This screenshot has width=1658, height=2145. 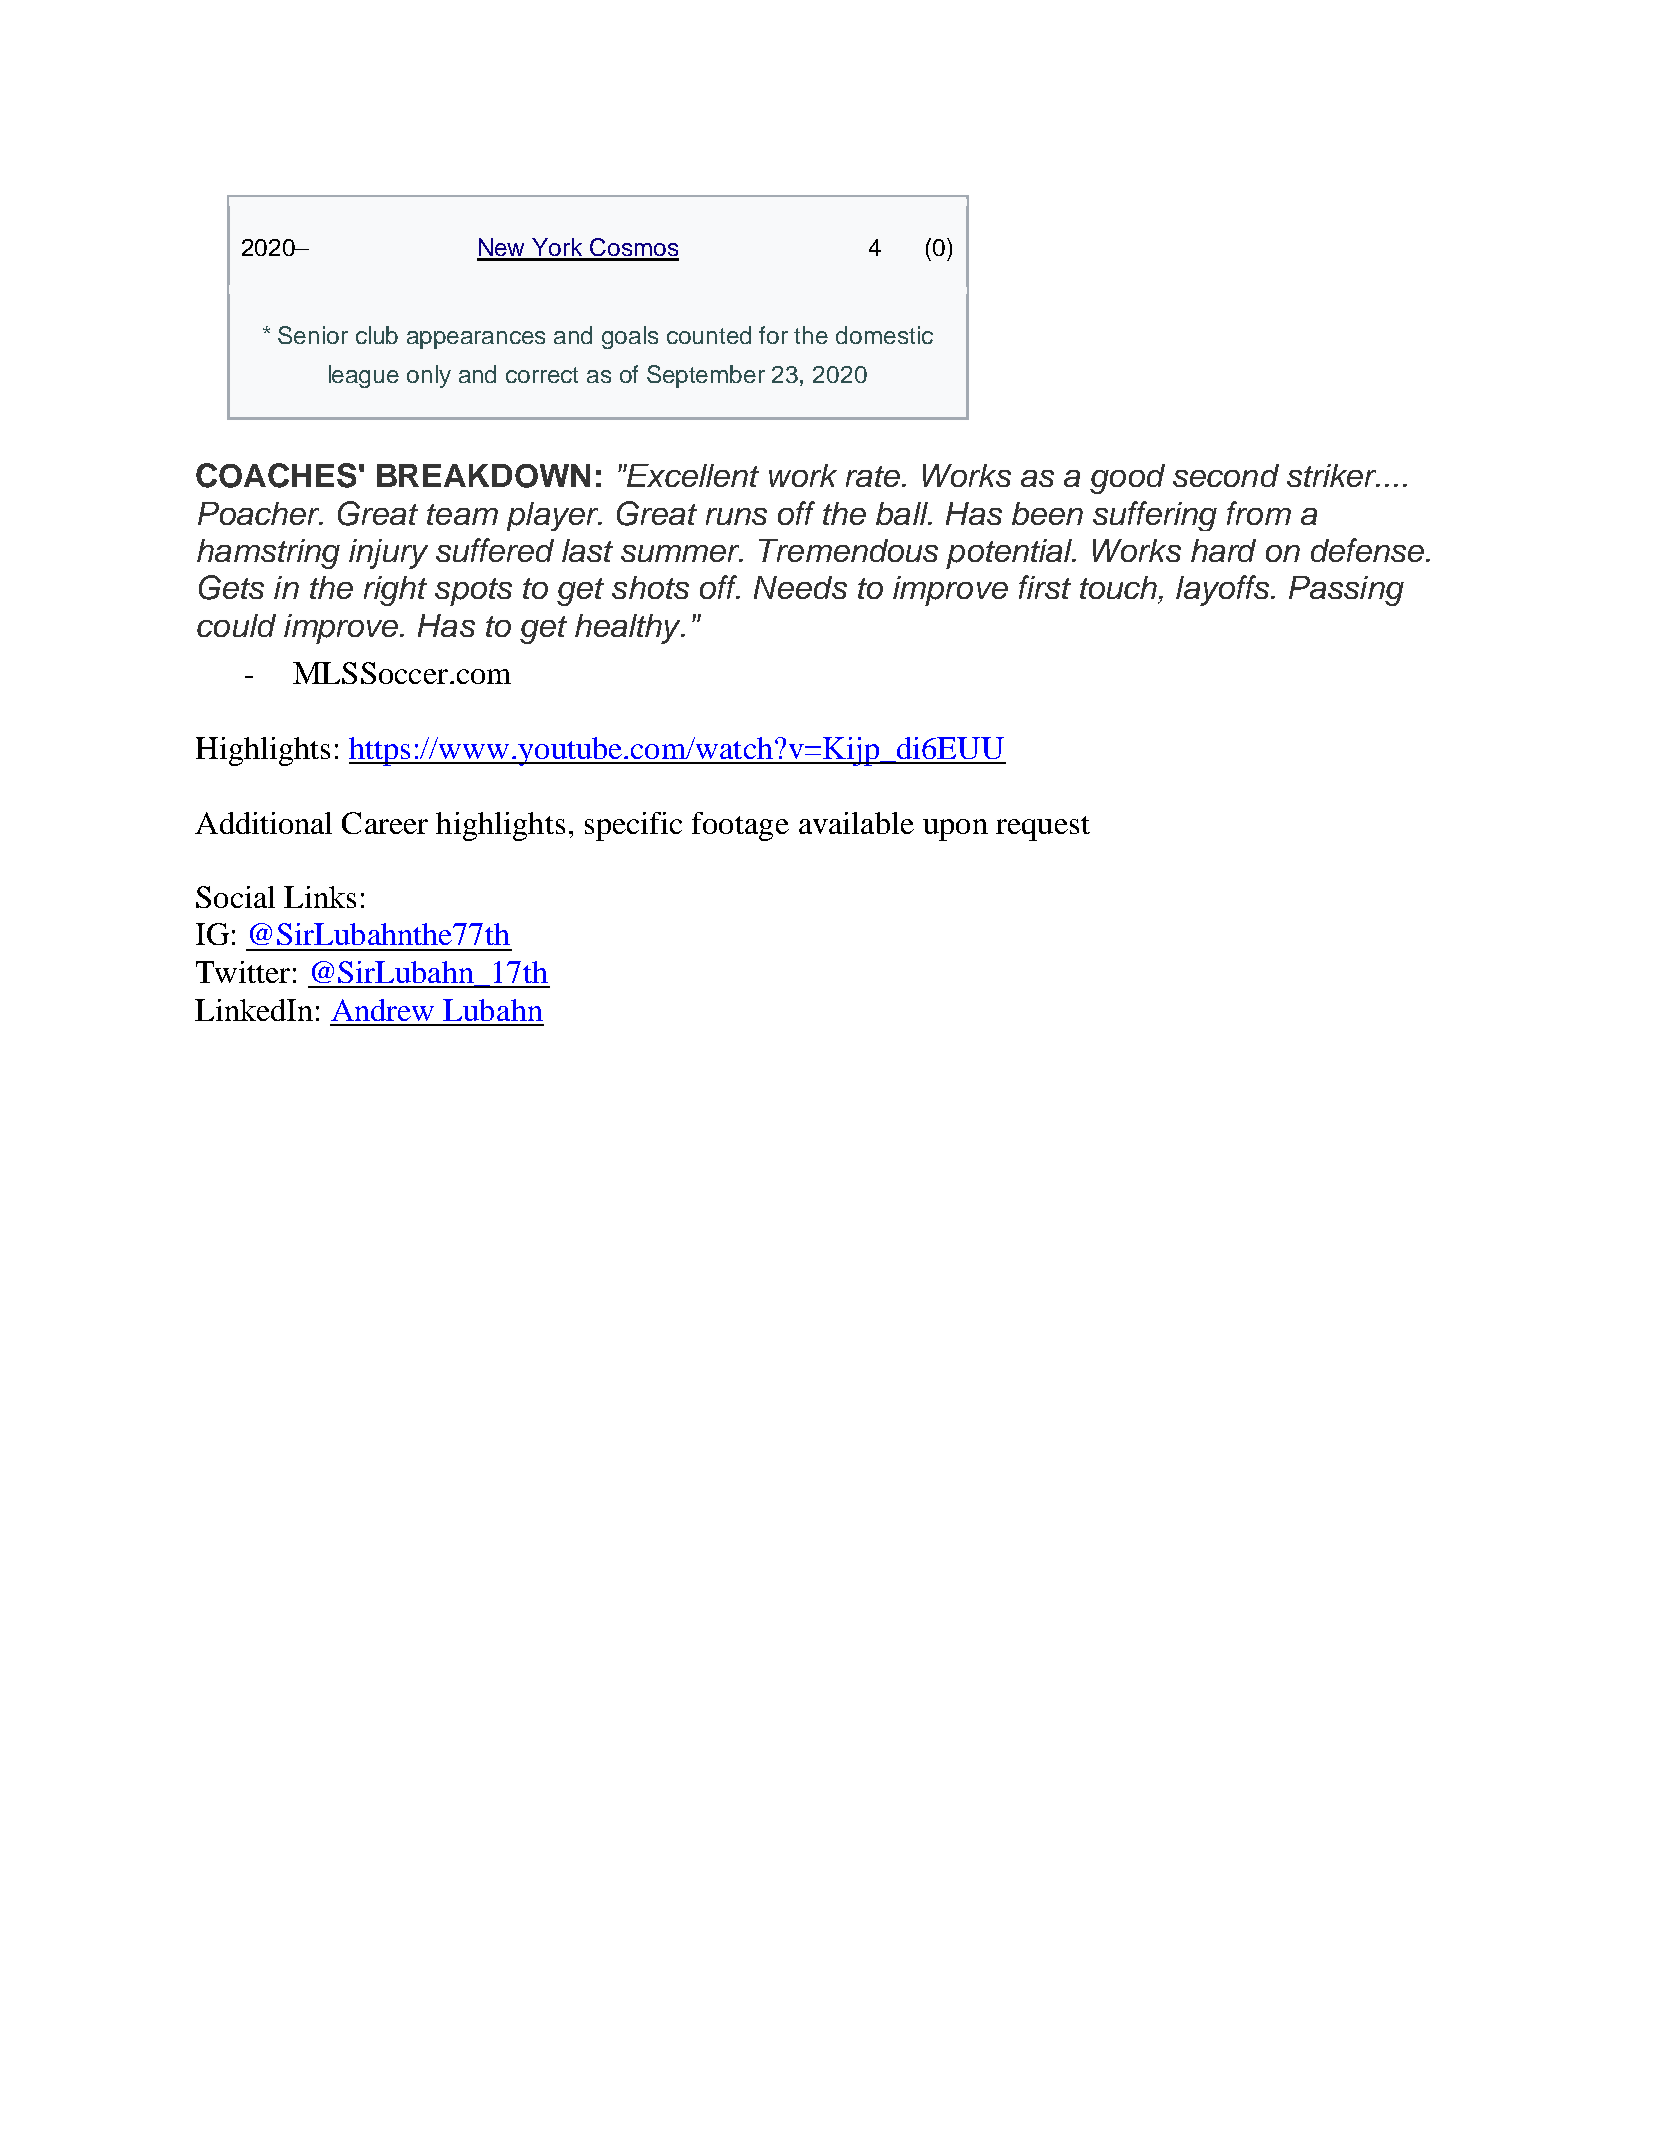 What do you see at coordinates (740, 826) in the screenshot?
I see `footage` at bounding box center [740, 826].
